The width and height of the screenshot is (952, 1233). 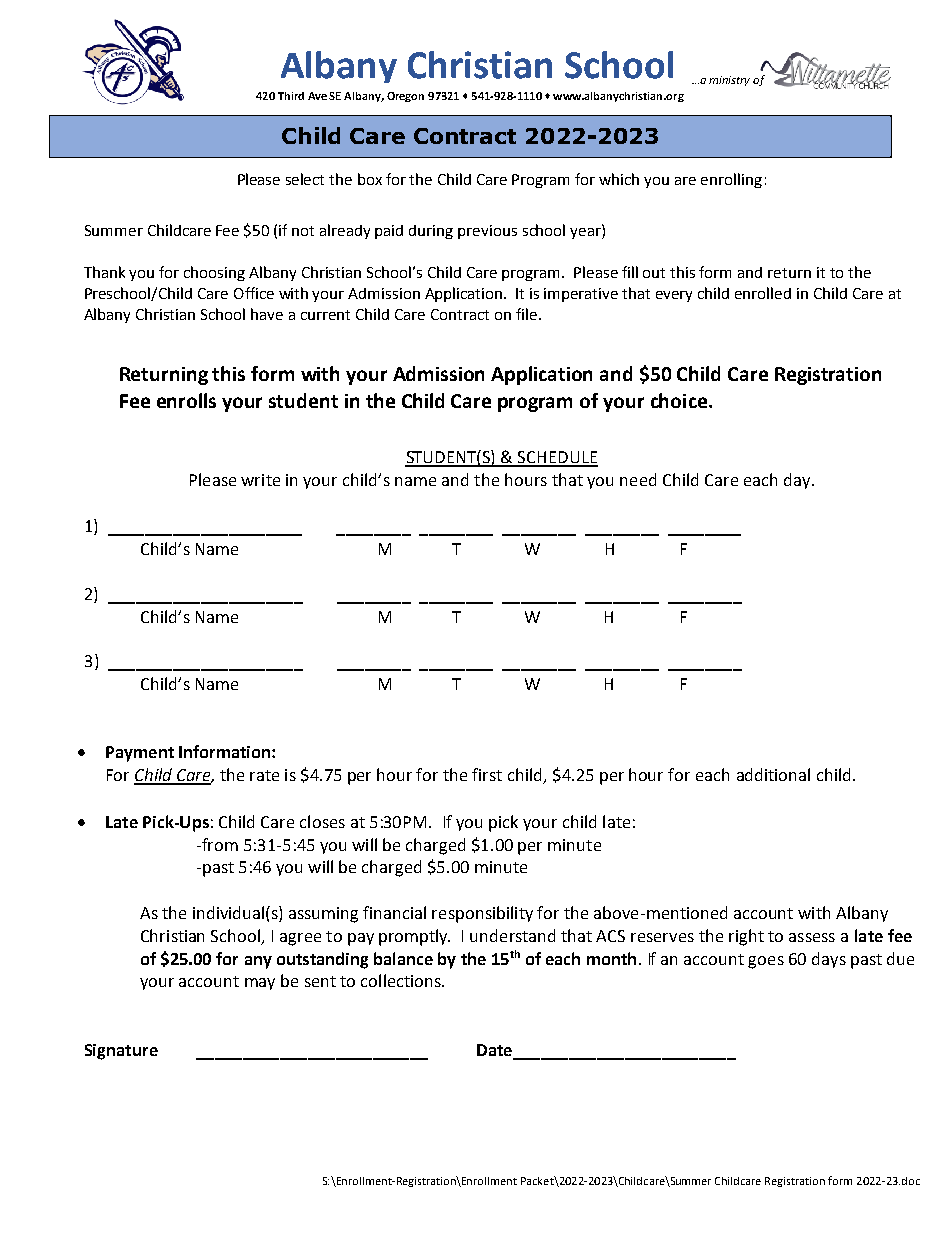 What do you see at coordinates (729, 81) in the screenshot?
I see `ministry` at bounding box center [729, 81].
